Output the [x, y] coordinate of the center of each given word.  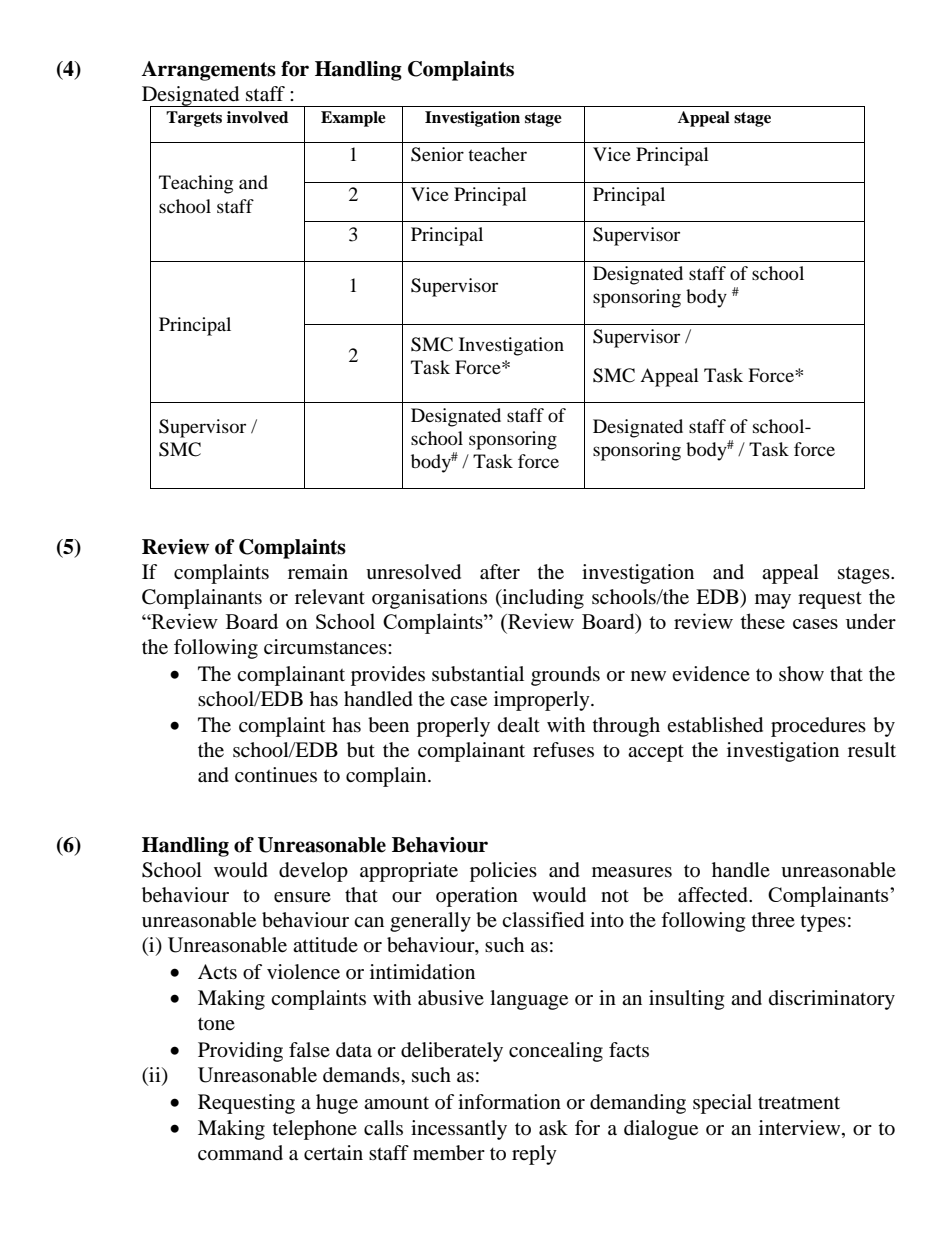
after [500, 572]
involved [257, 117]
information [509, 1102]
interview [801, 1129]
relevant [330, 597]
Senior [437, 154]
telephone [315, 1130]
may [773, 601]
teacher [497, 154]
